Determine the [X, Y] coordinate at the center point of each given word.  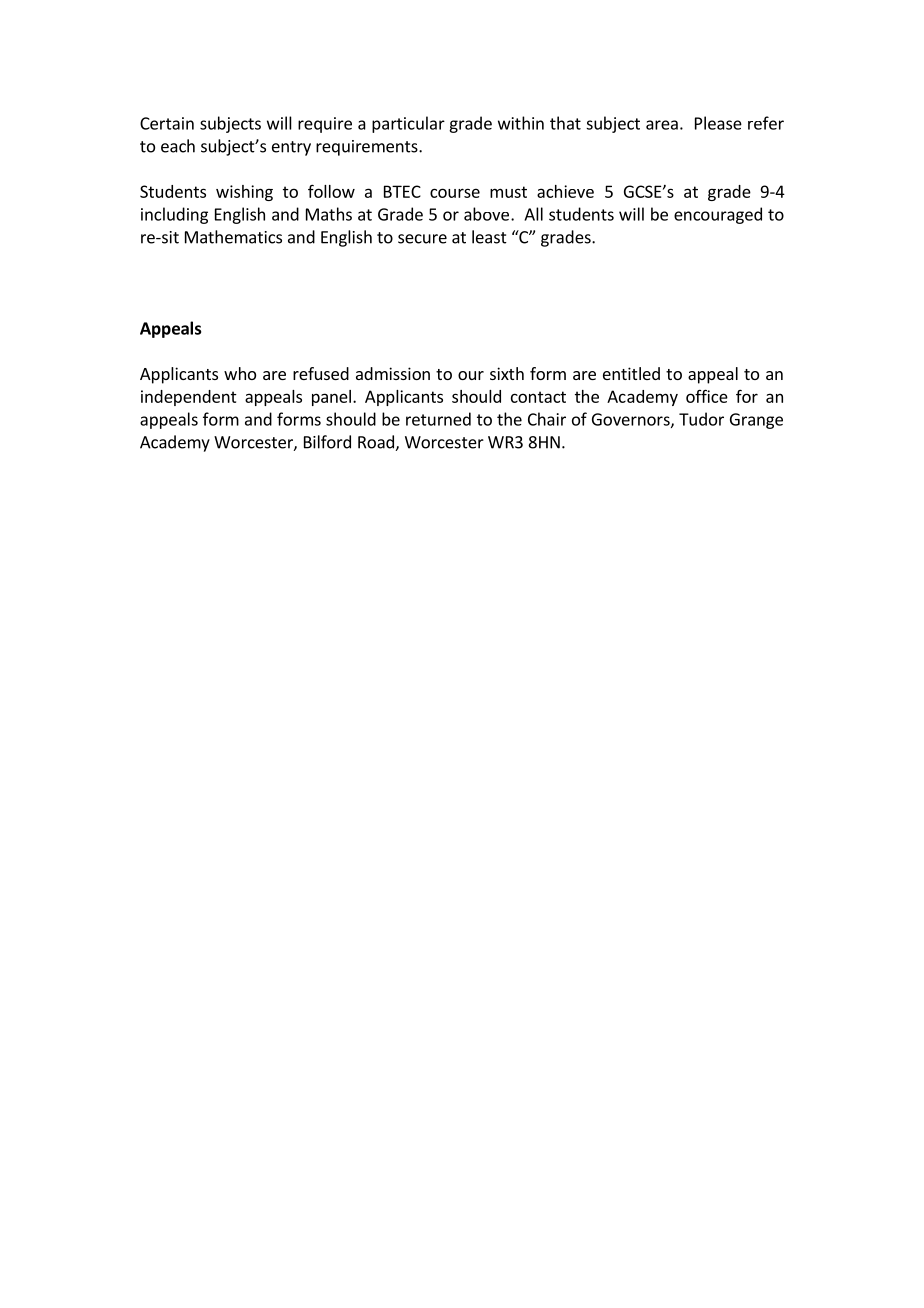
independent [189, 398]
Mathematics [233, 237]
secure [422, 239]
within [521, 123]
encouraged [718, 215]
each [178, 146]
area [662, 125]
